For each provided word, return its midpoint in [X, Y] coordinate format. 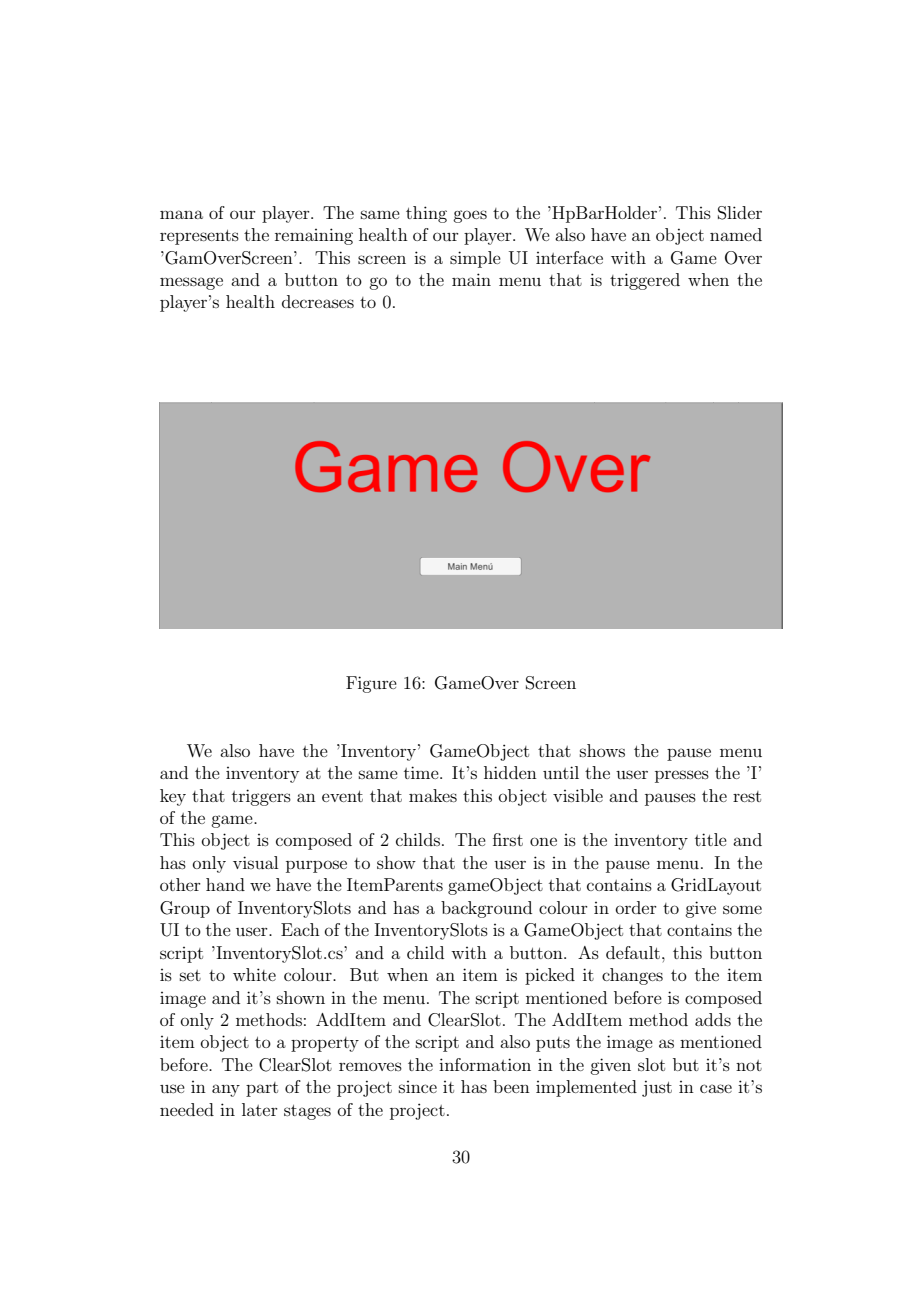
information [485, 1064]
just [657, 1088]
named [736, 234]
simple [475, 259]
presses [682, 776]
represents [199, 237]
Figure [371, 684]
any [226, 1090]
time [422, 772]
